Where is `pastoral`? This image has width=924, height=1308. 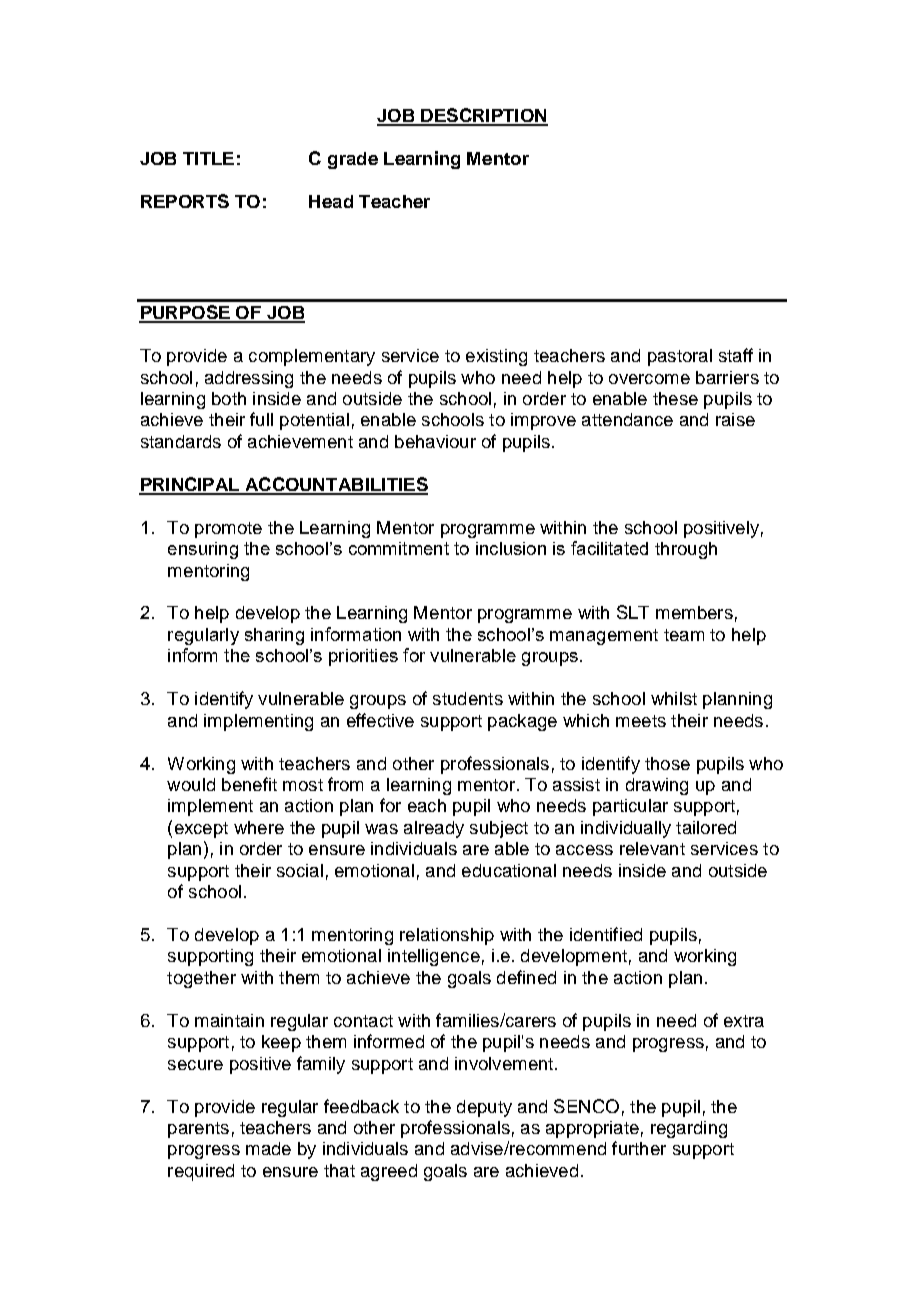
pastoral is located at coordinates (680, 357).
